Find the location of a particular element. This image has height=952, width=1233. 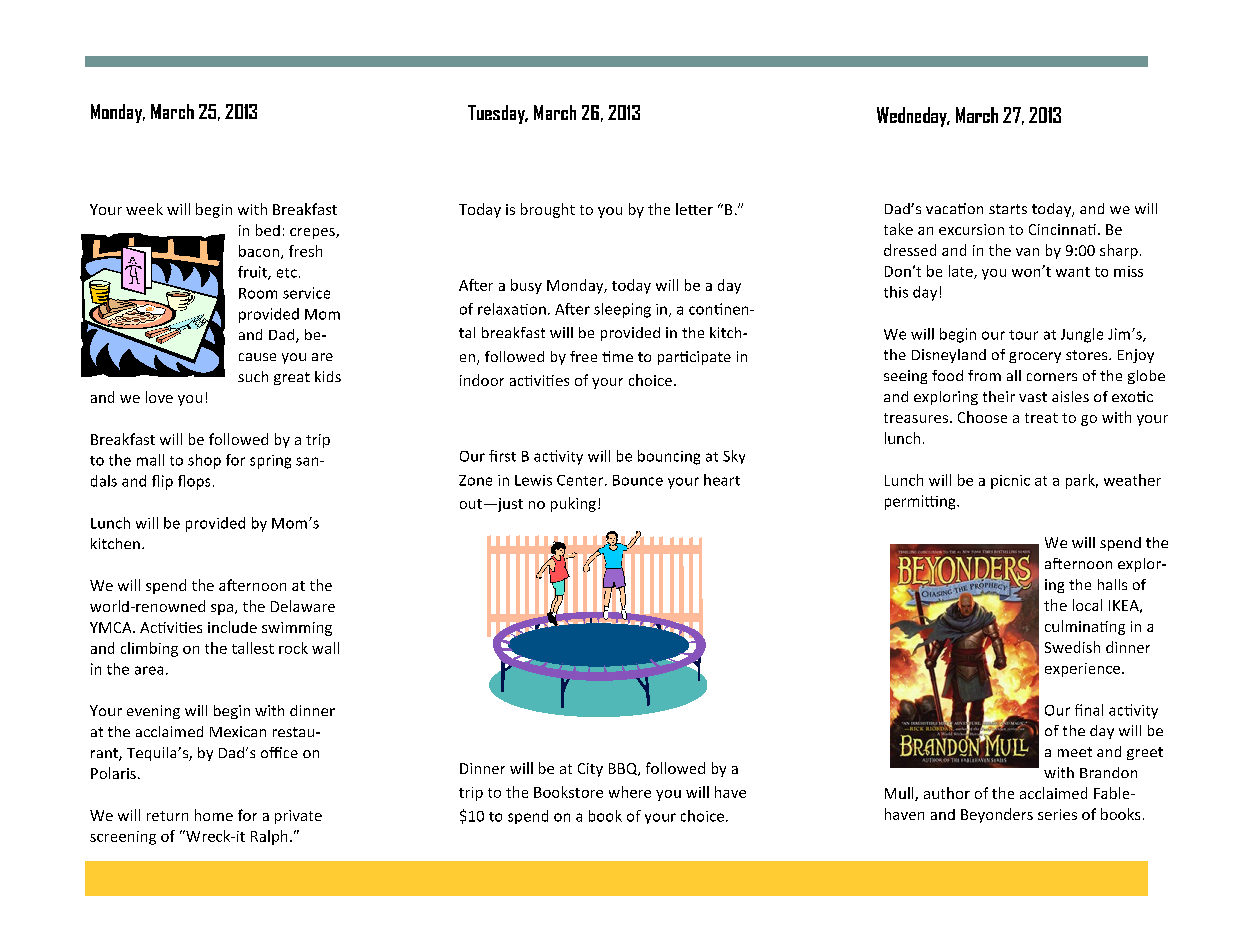

letter is located at coordinates (694, 209).
